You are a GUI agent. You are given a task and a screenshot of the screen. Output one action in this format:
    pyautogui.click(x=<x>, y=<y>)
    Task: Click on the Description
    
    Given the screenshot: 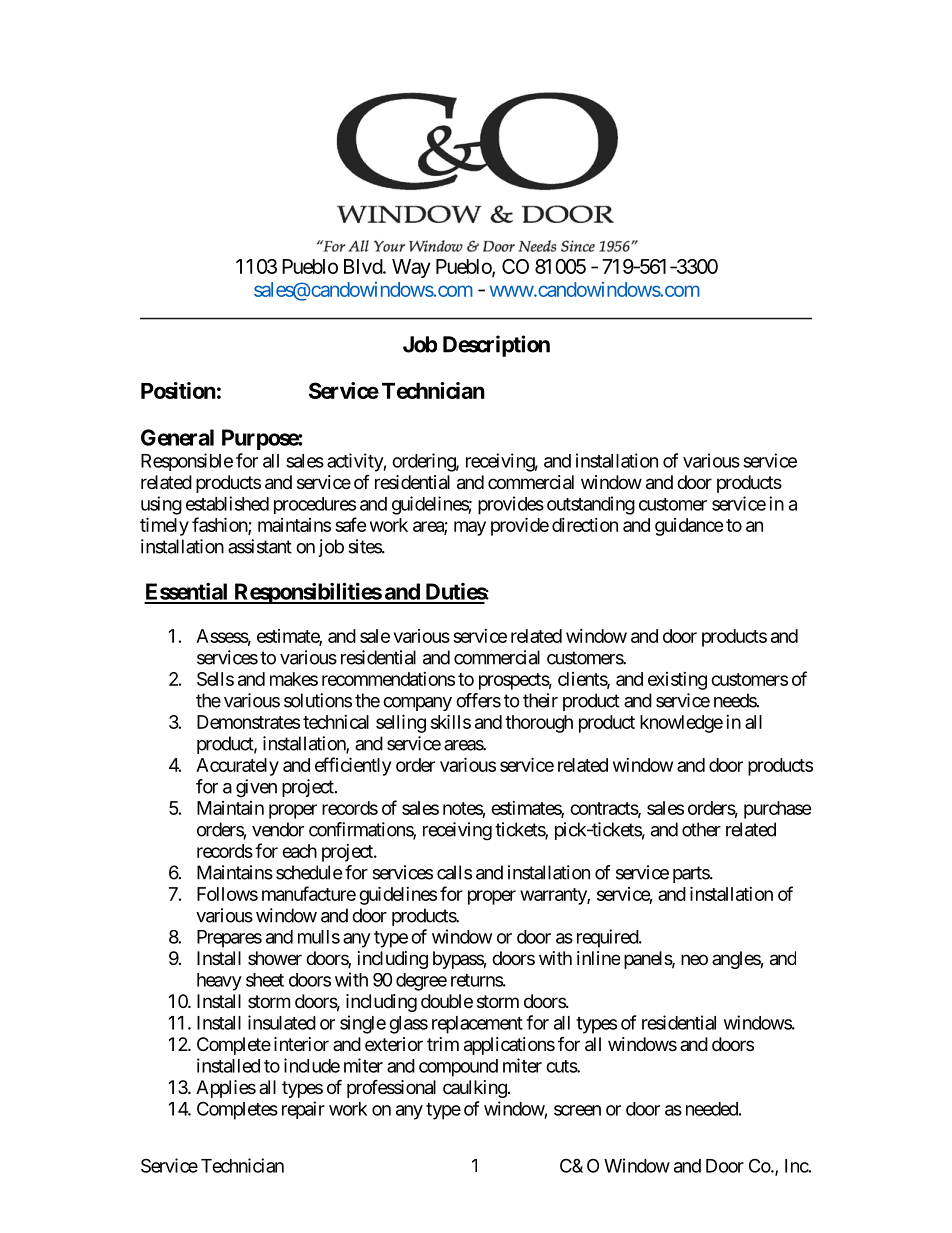 What is the action you would take?
    pyautogui.click(x=496, y=346)
